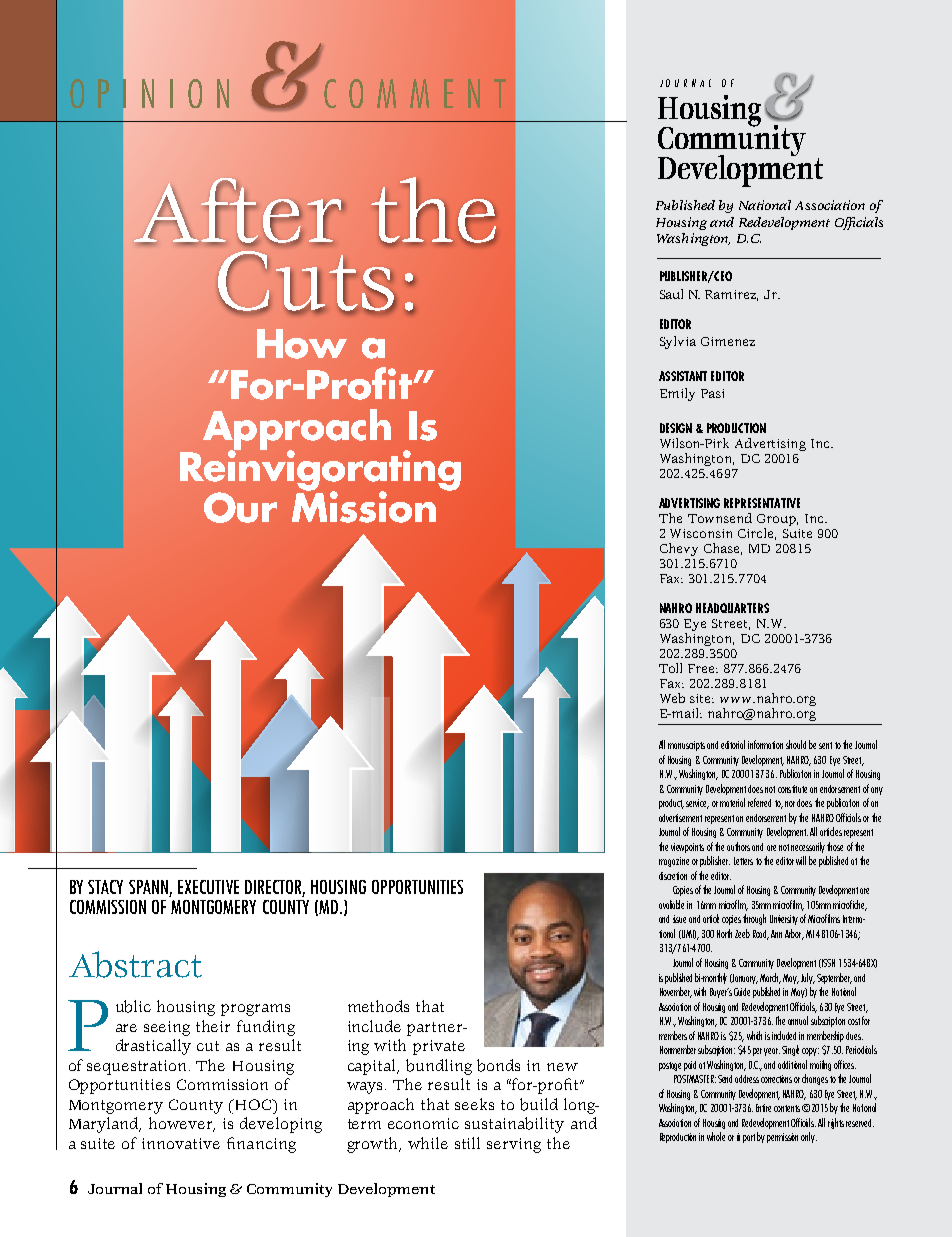 This screenshot has height=1237, width=952. What do you see at coordinates (239, 211) in the screenshot?
I see `After` at bounding box center [239, 211].
